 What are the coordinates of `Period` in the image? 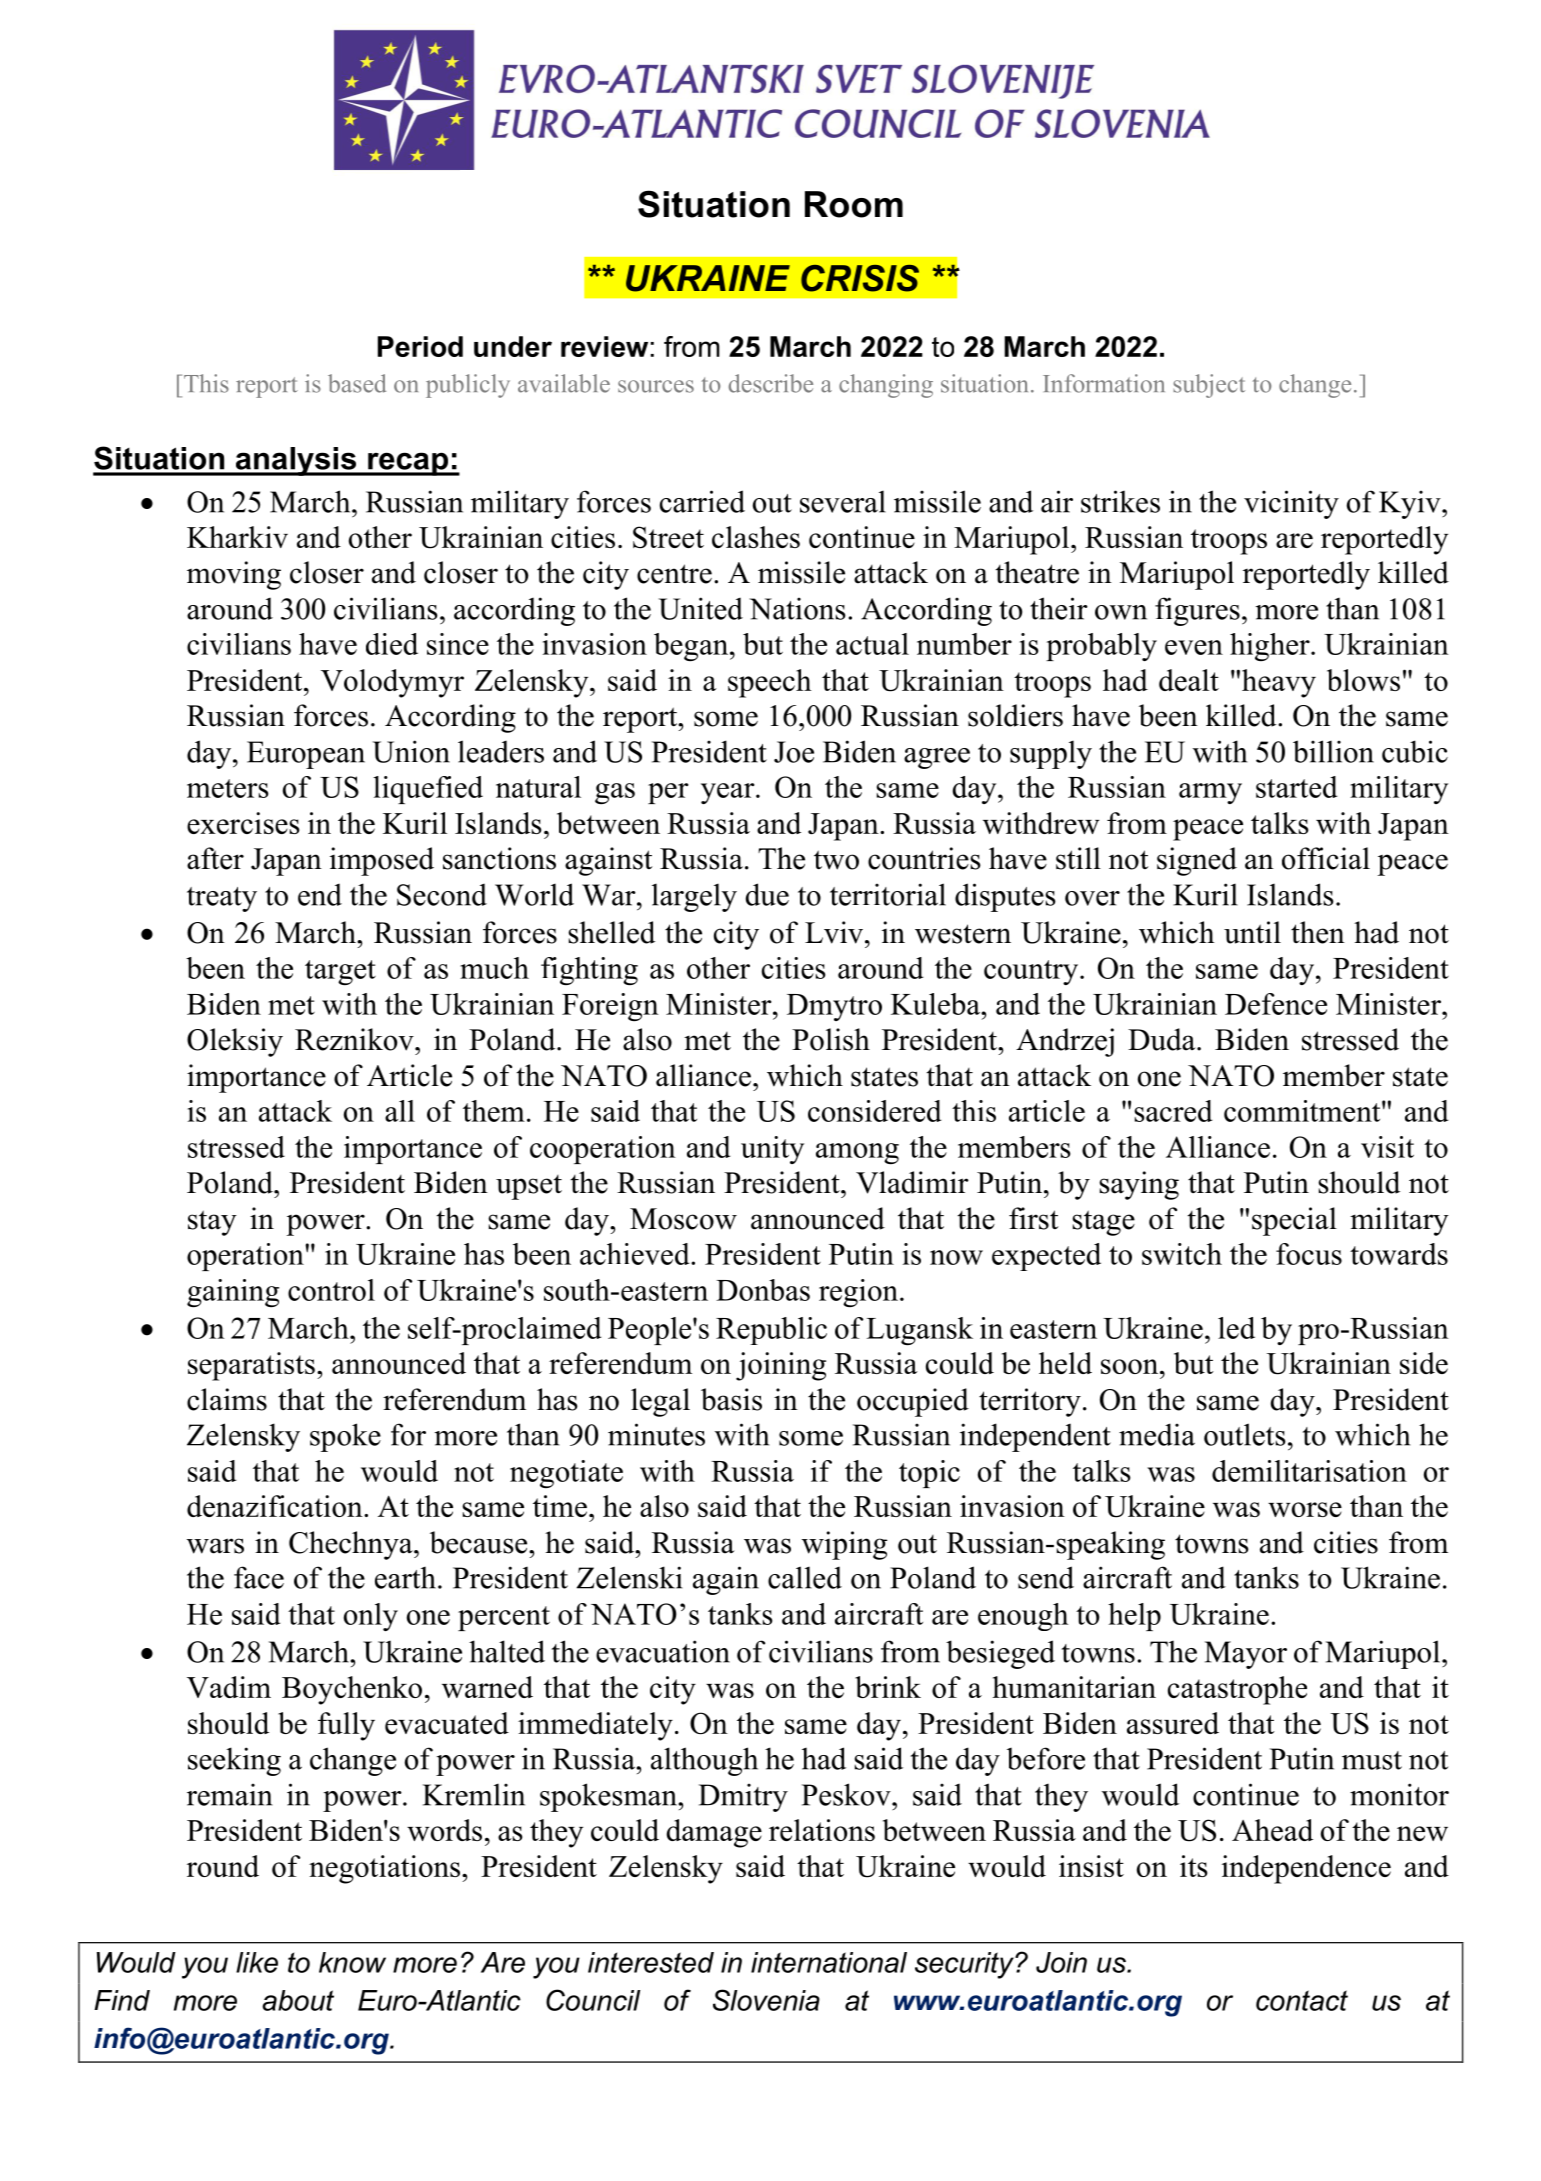 It's located at (420, 346).
